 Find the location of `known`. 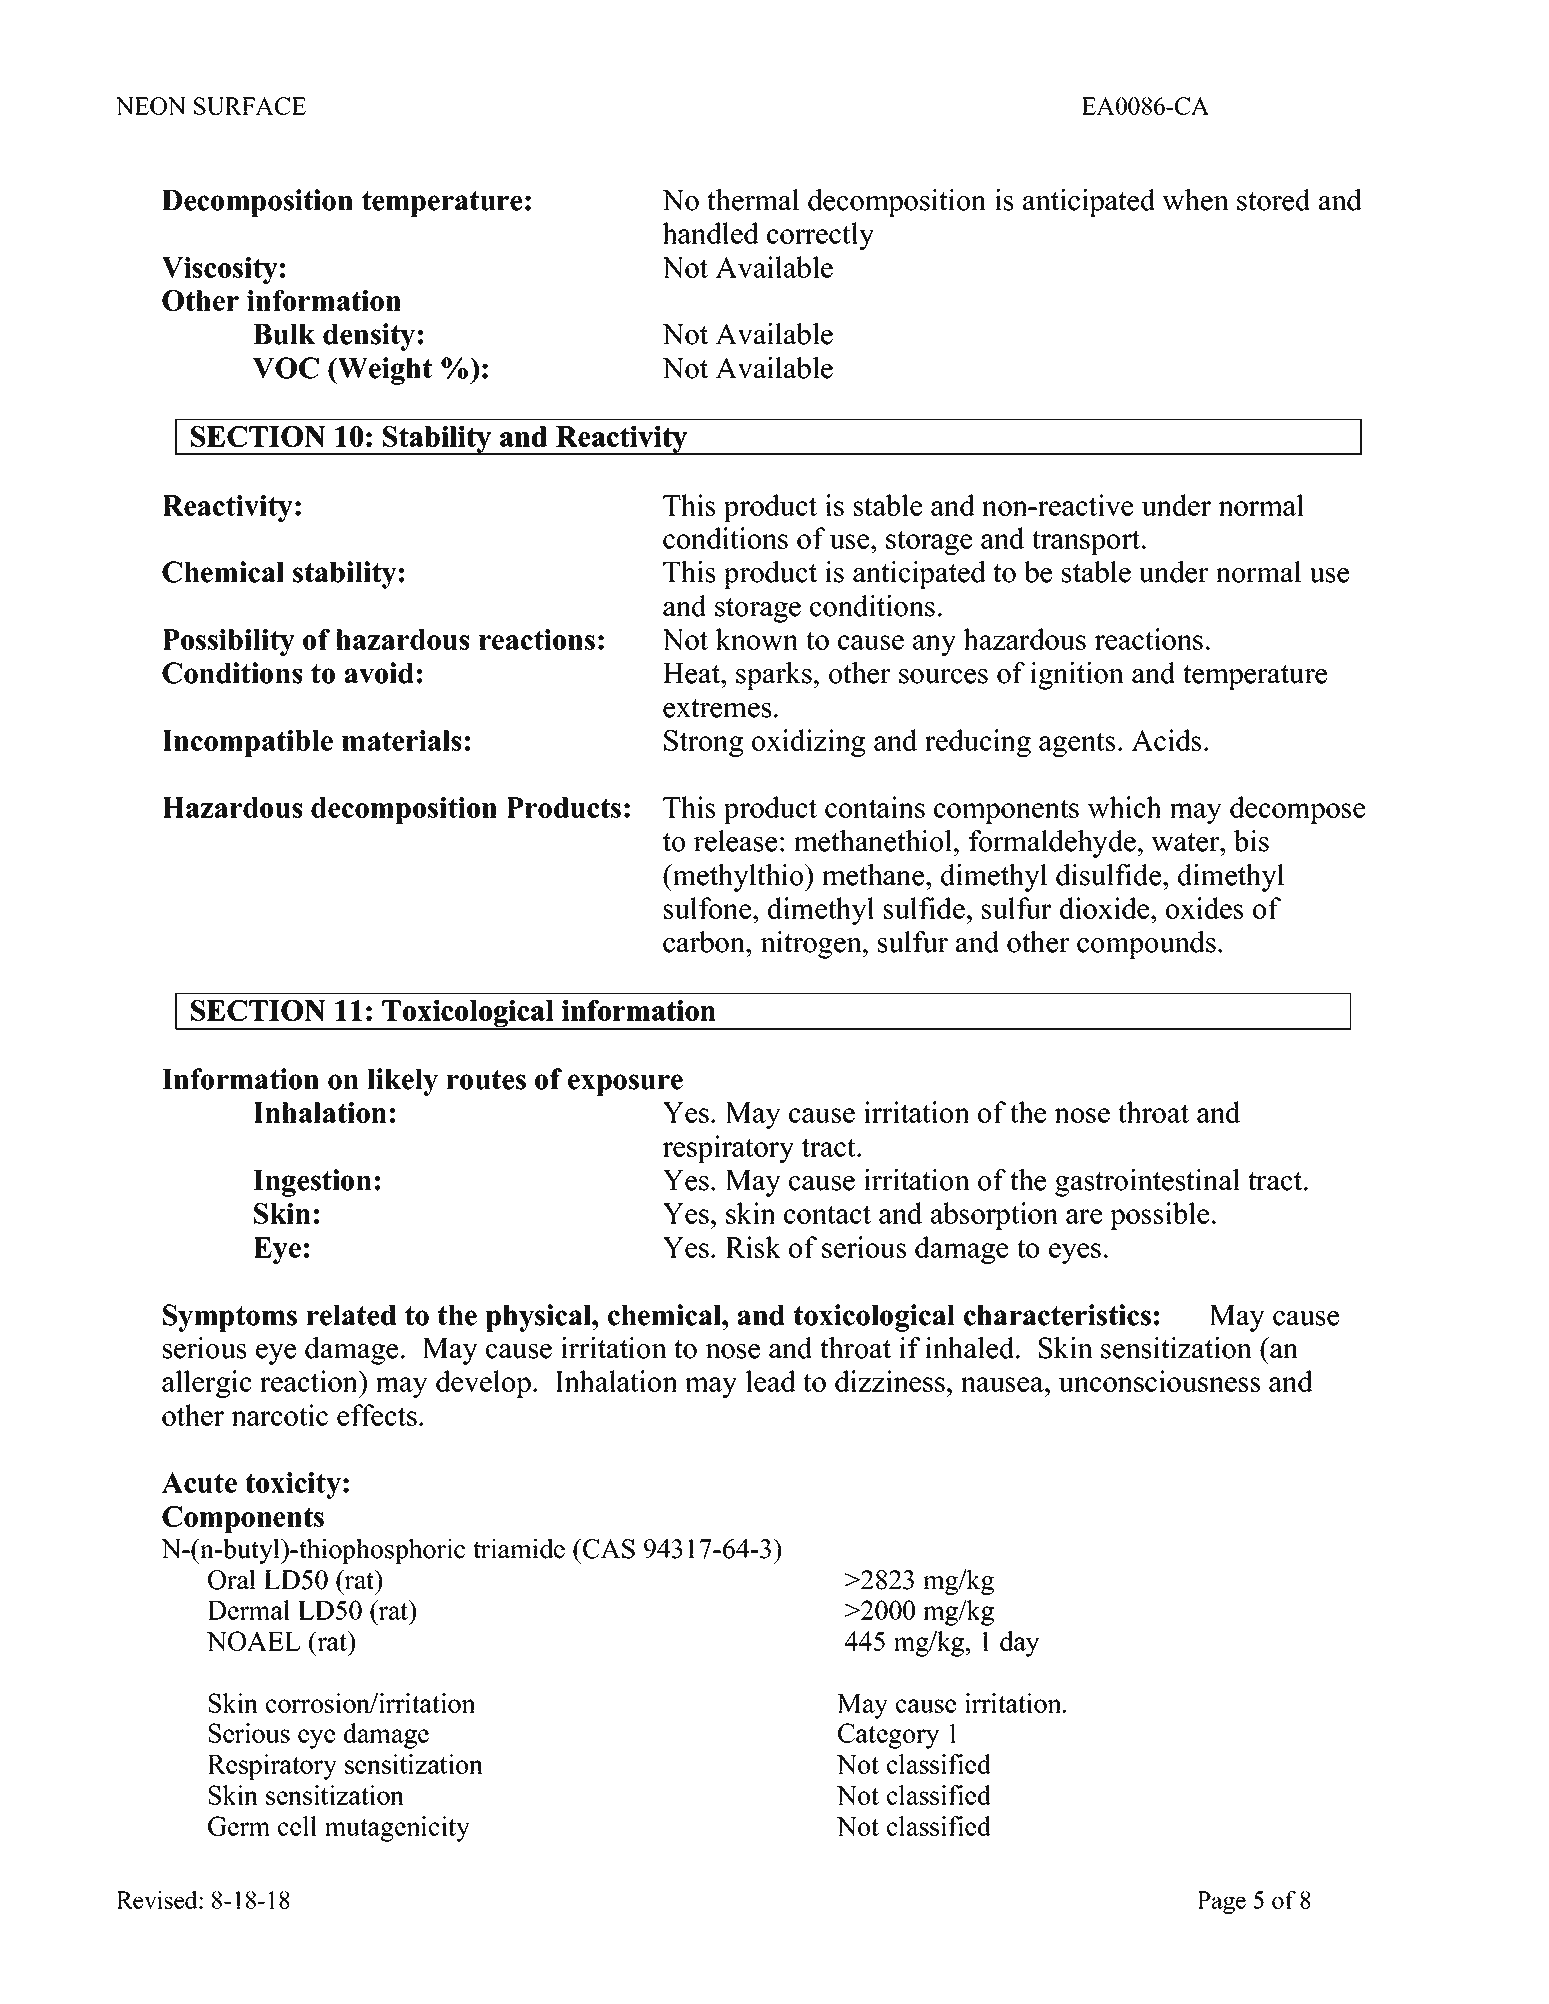

known is located at coordinates (756, 639).
